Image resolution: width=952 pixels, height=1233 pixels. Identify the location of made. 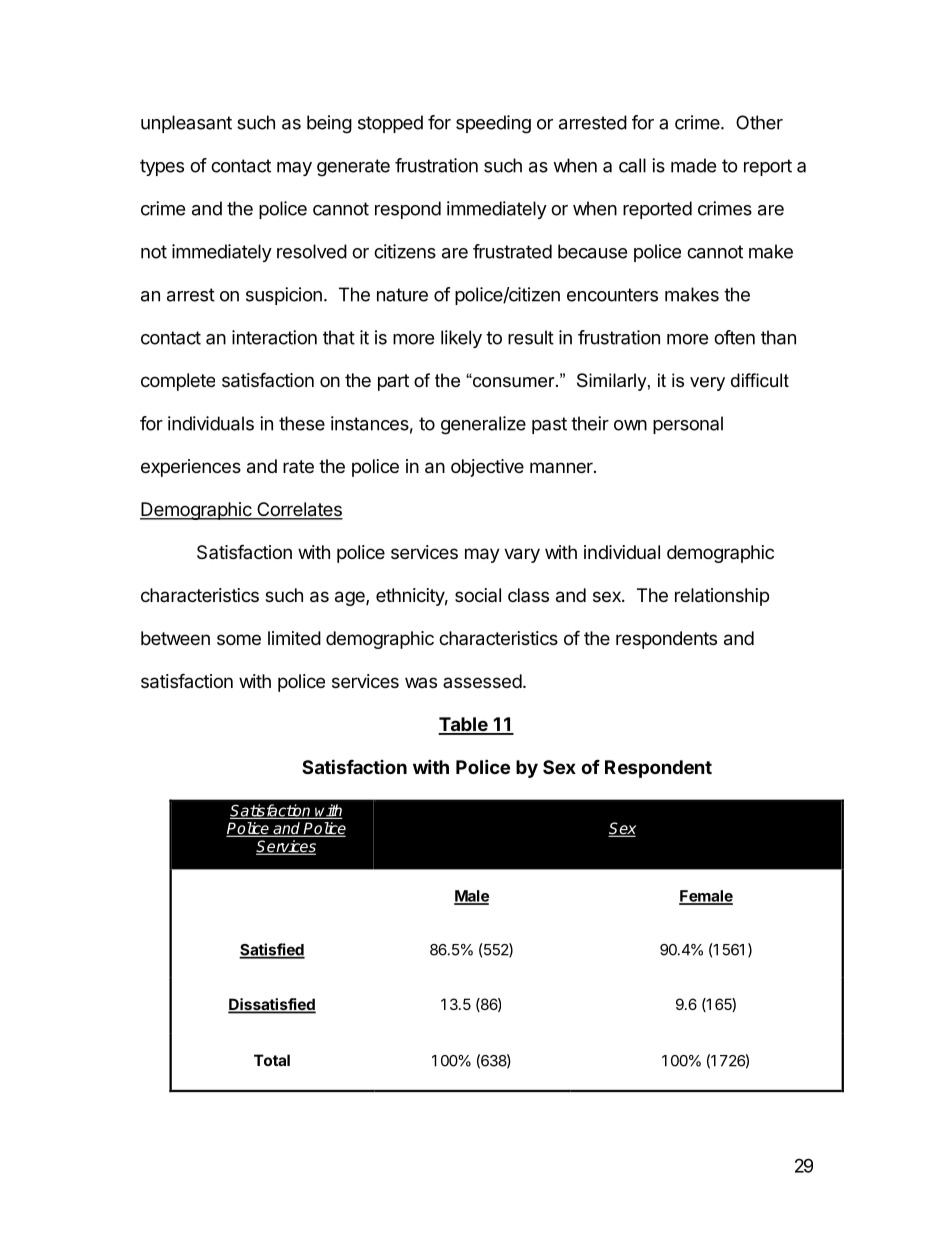
(693, 165).
